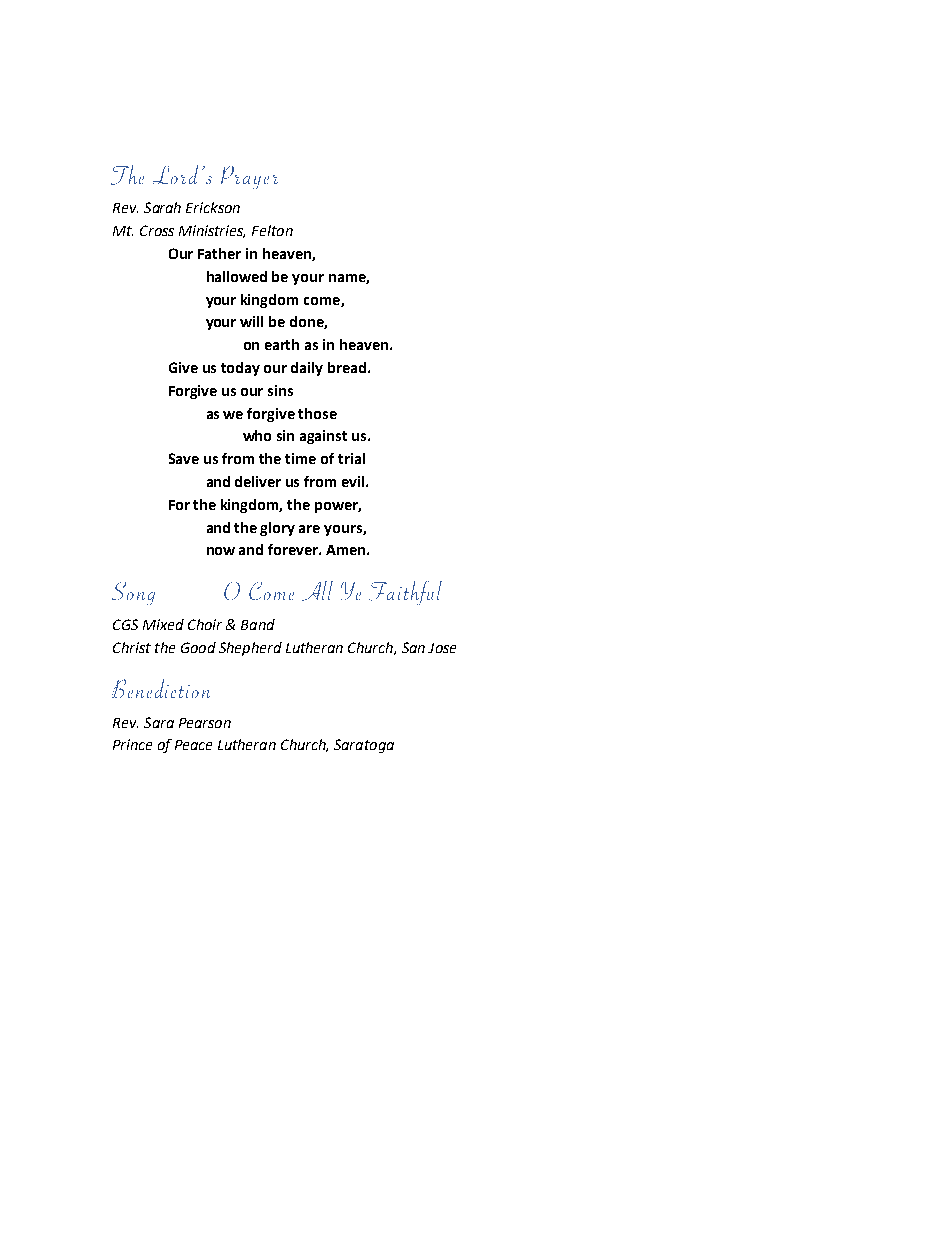 This screenshot has width=952, height=1233. What do you see at coordinates (249, 177) in the screenshot?
I see `Prayer` at bounding box center [249, 177].
